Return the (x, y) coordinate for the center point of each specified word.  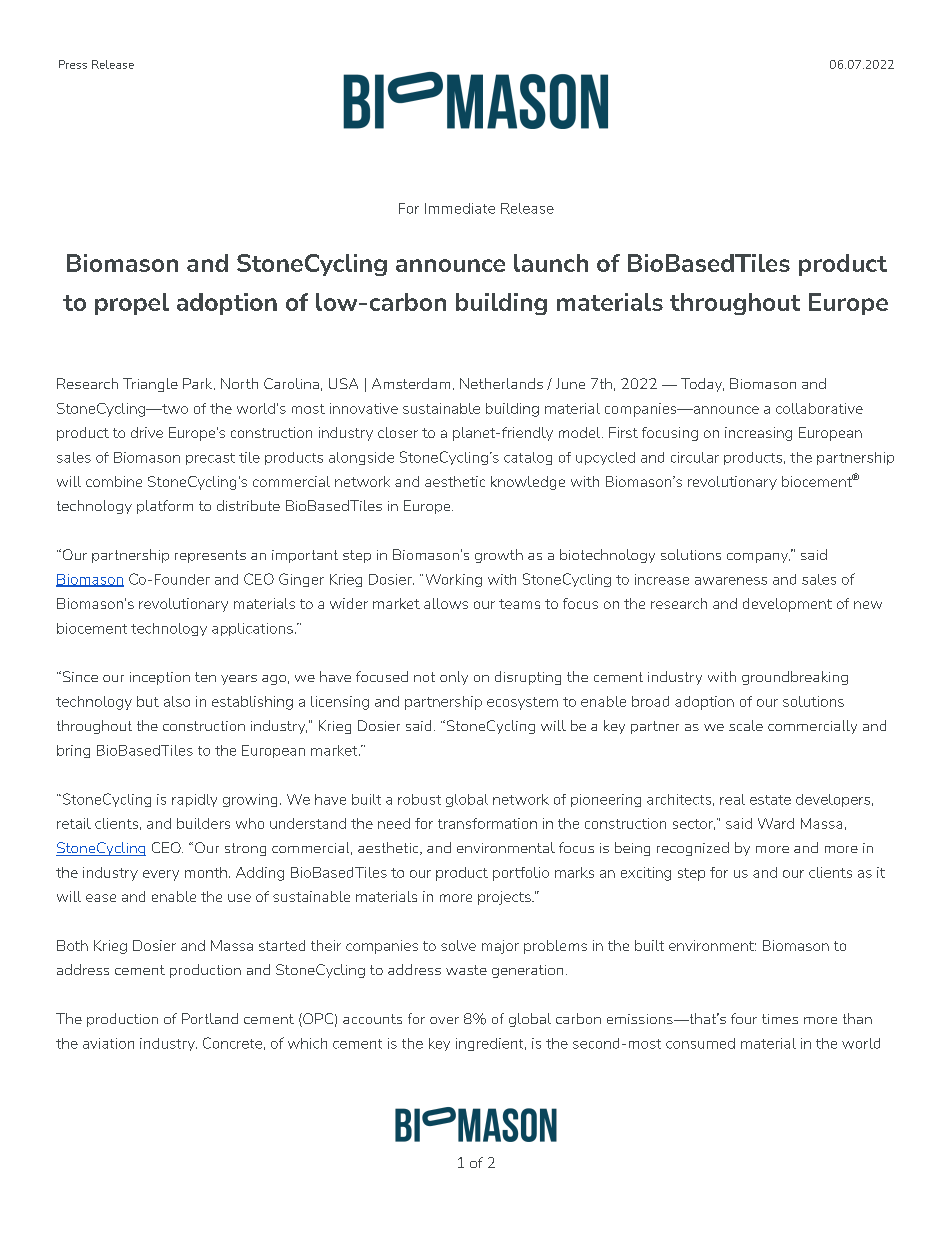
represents (210, 556)
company (758, 558)
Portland (210, 1018)
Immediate (460, 208)
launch (551, 263)
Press (73, 64)
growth (499, 556)
